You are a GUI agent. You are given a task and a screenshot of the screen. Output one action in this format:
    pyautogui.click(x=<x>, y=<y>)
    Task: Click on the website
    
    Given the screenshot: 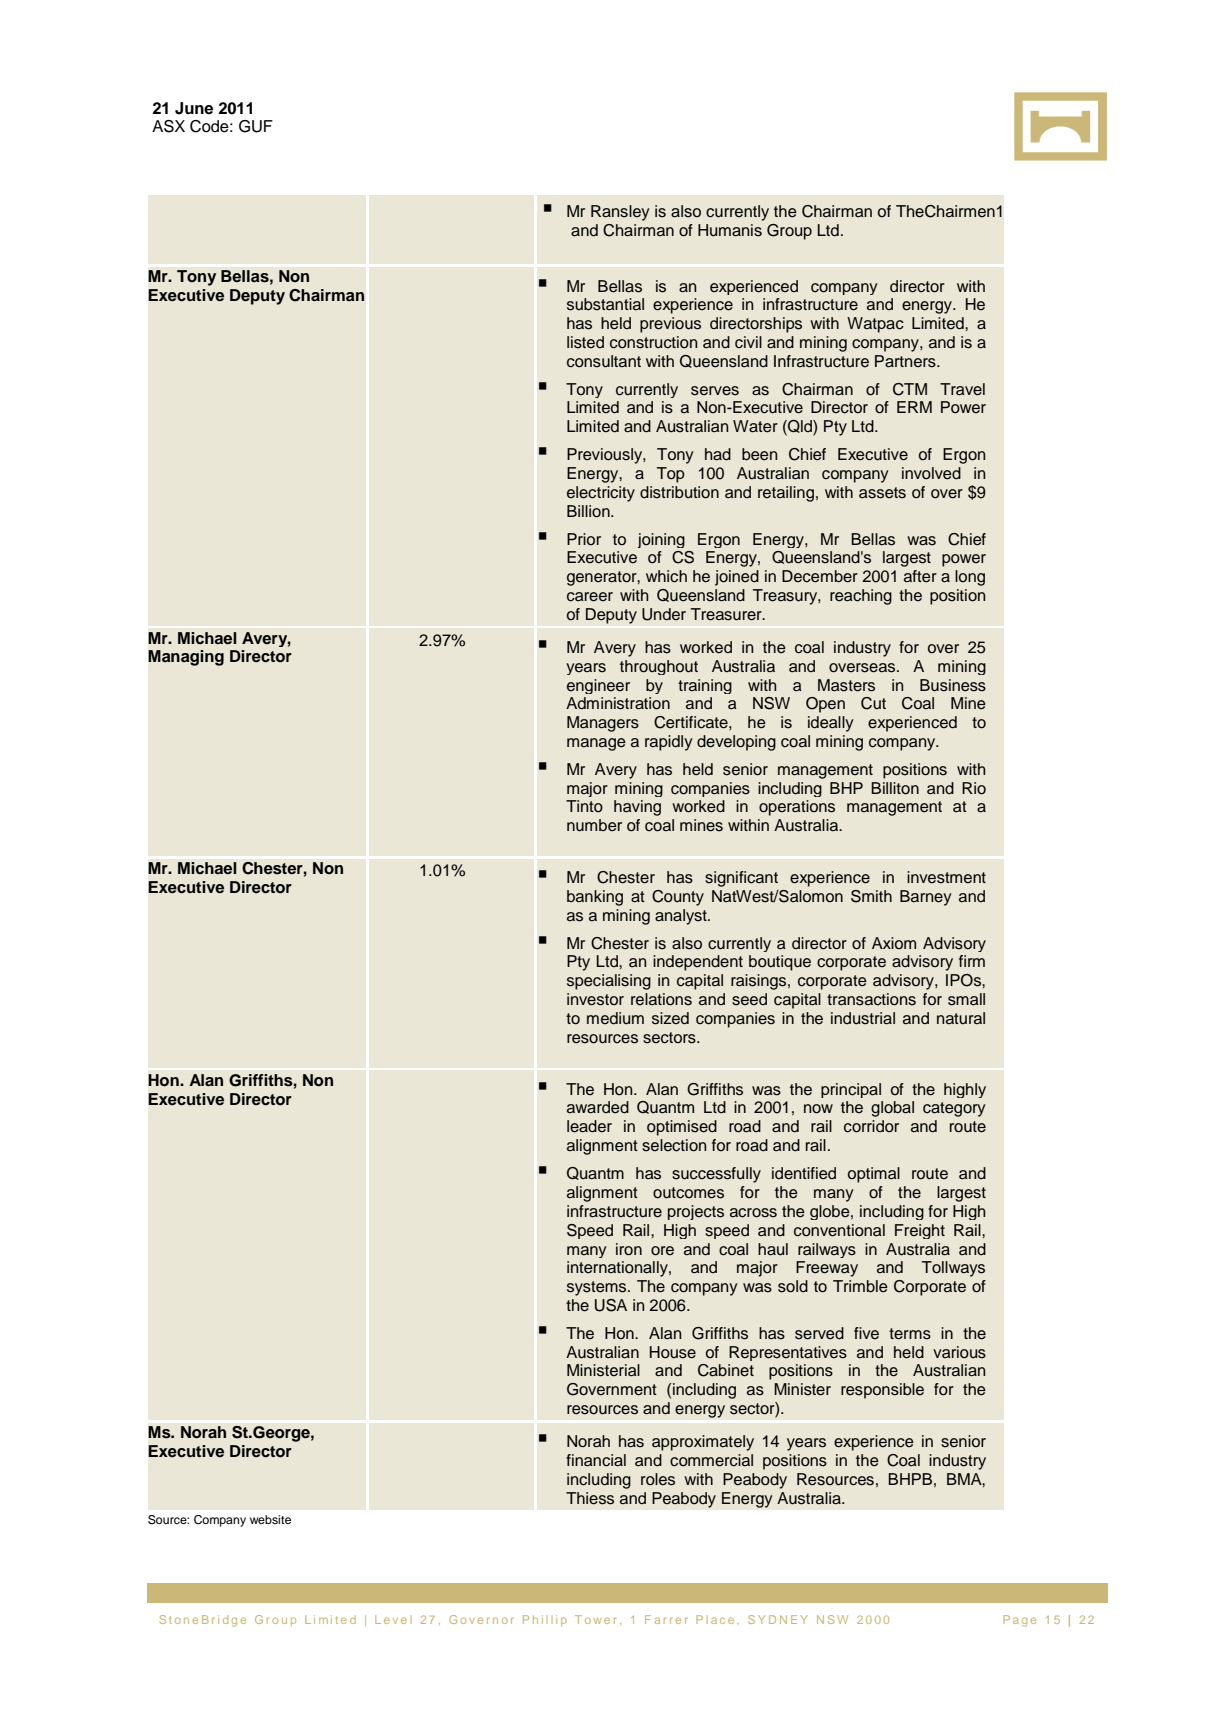 What is the action you would take?
    pyautogui.click(x=270, y=1519)
